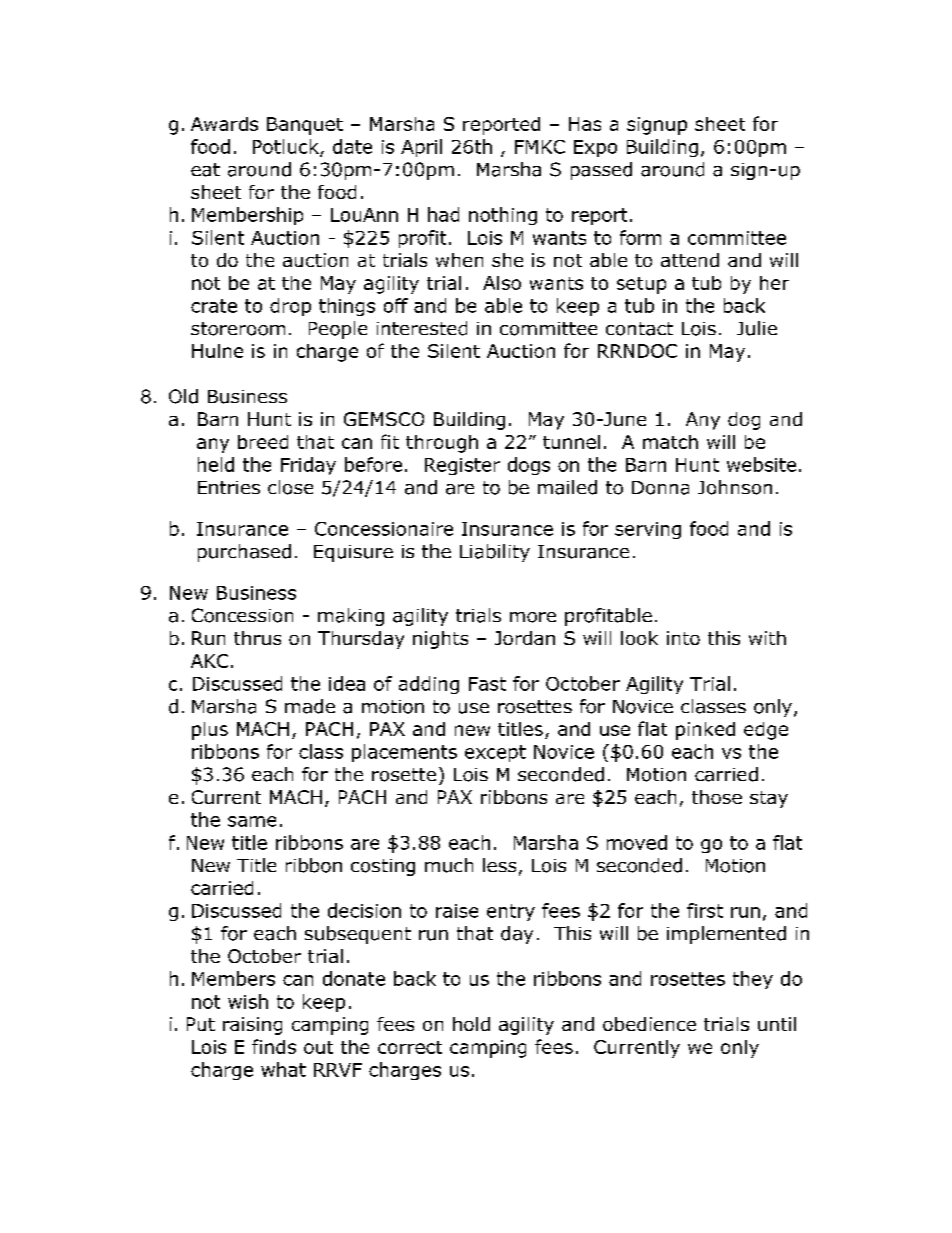  Describe the element at coordinates (533, 617) in the screenshot. I see `more` at that location.
